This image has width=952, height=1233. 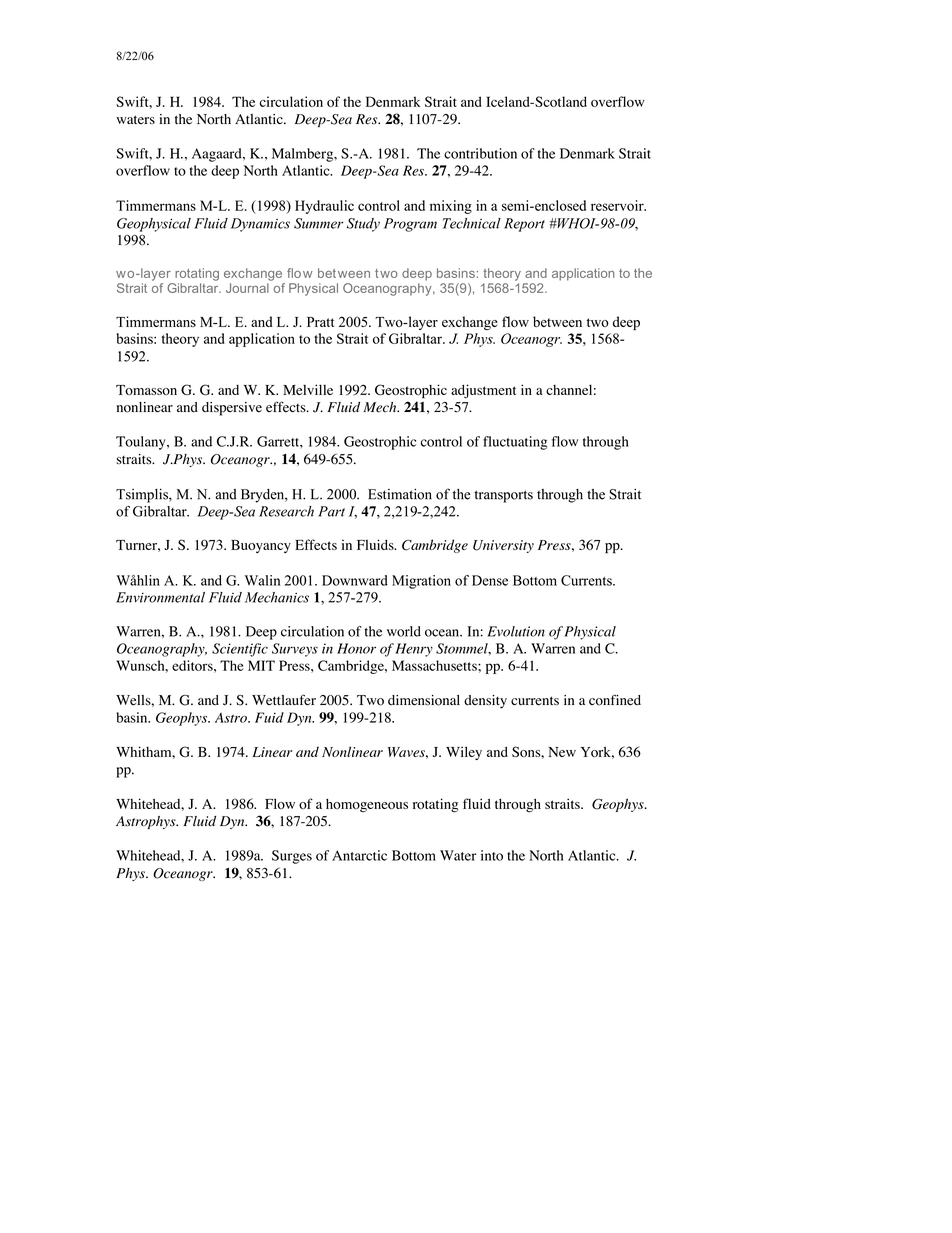 What do you see at coordinates (232, 409) in the image?
I see `dispersive` at bounding box center [232, 409].
